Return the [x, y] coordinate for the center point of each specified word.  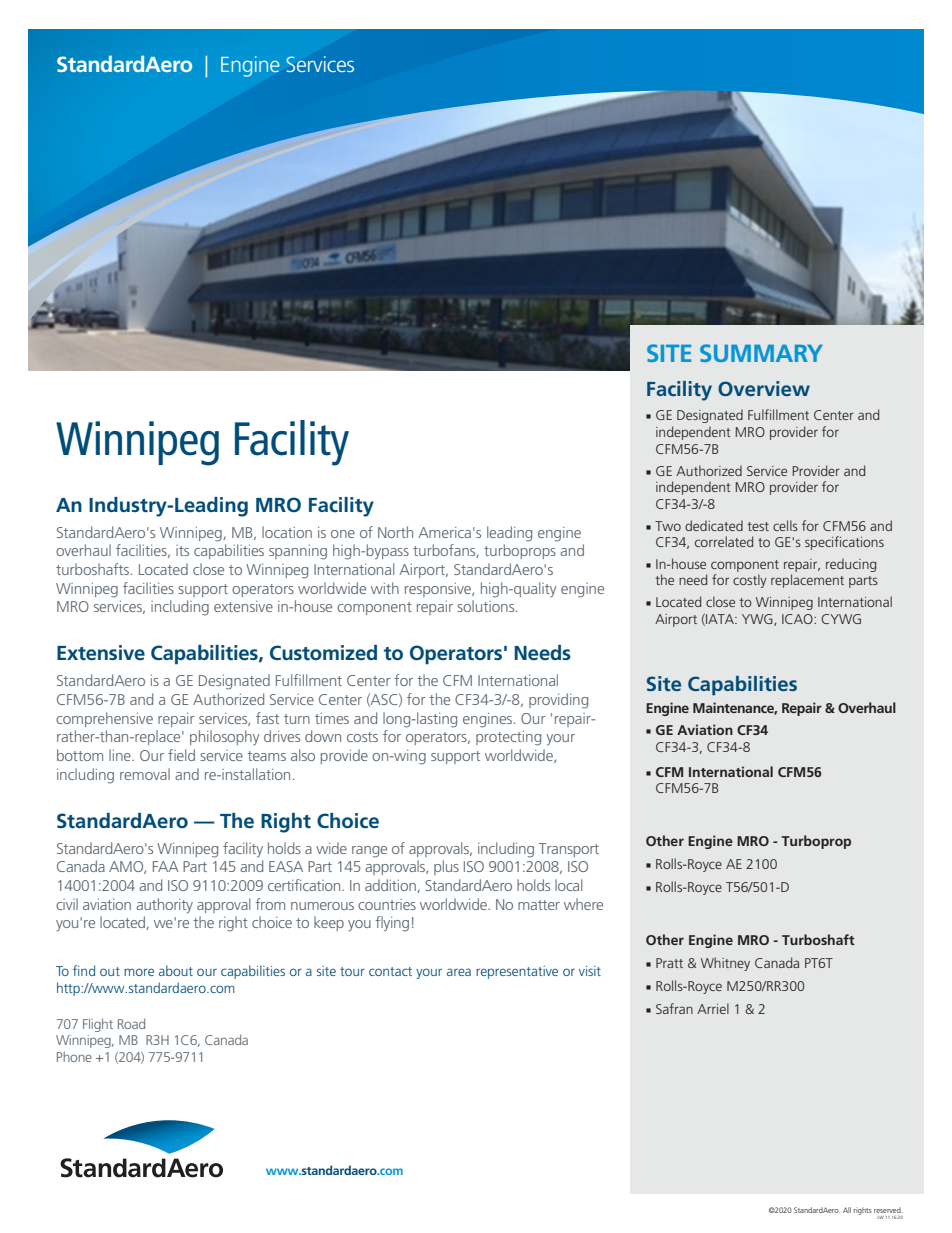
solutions [487, 606]
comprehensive [104, 719]
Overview [764, 388]
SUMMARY [761, 353]
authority [164, 906]
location [287, 532]
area [459, 972]
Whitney [725, 964]
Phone [74, 1056]
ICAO [798, 619]
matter [539, 905]
